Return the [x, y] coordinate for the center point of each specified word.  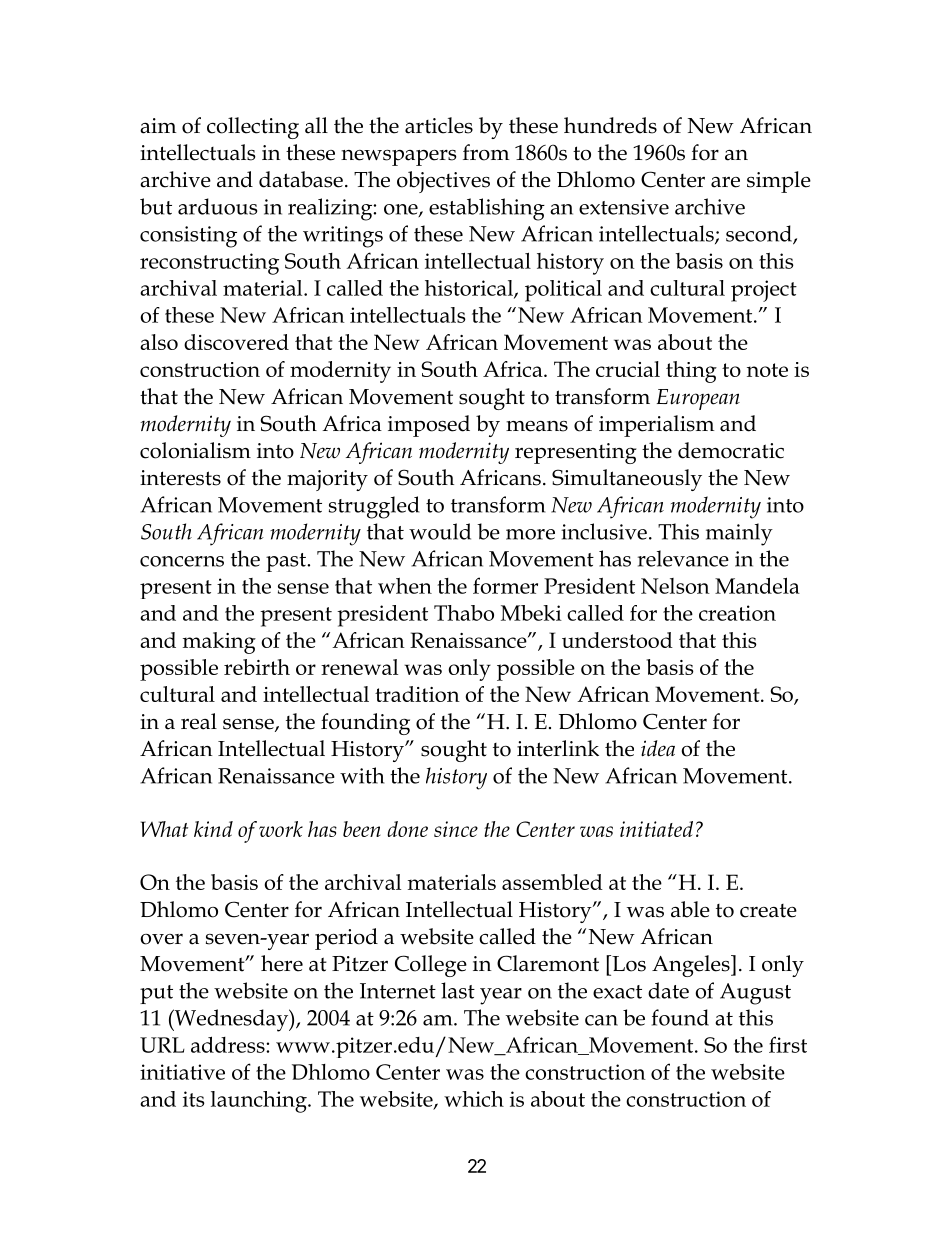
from [486, 152]
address [229, 1044]
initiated [656, 829]
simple [779, 182]
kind [213, 829]
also [159, 342]
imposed [429, 426]
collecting [253, 128]
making [219, 643]
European [698, 399]
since [456, 829]
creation [737, 613]
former [505, 585]
